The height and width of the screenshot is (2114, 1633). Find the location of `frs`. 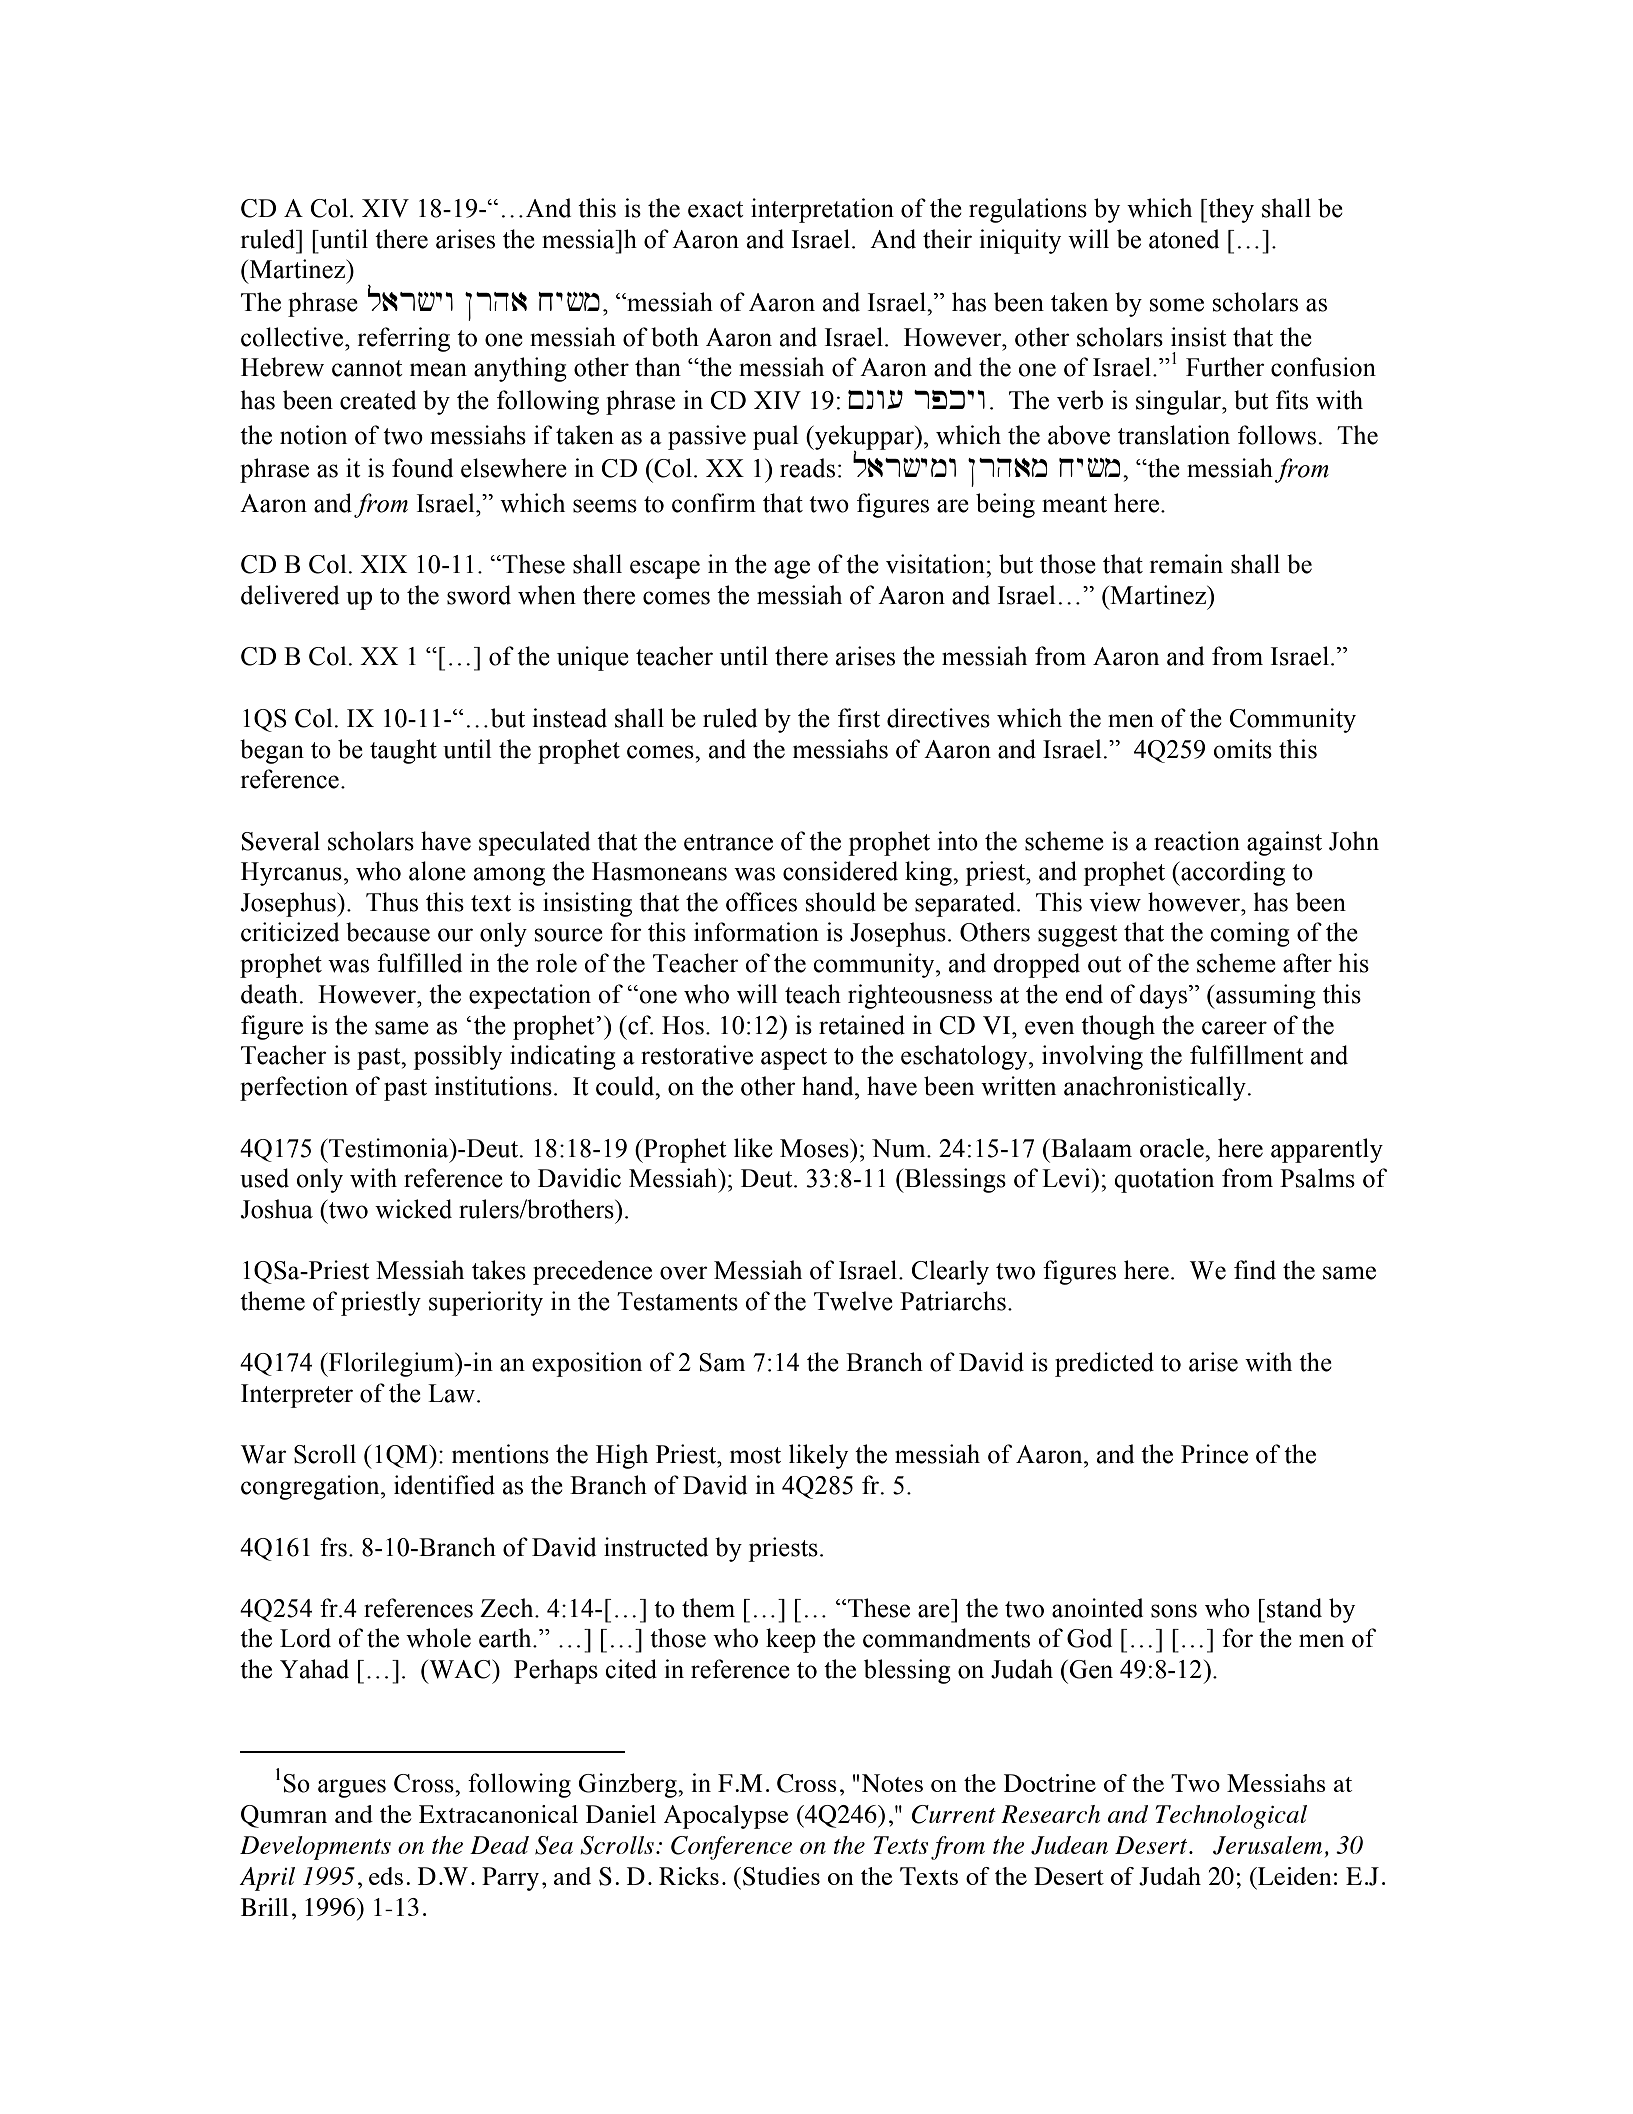

frs is located at coordinates (333, 1547).
